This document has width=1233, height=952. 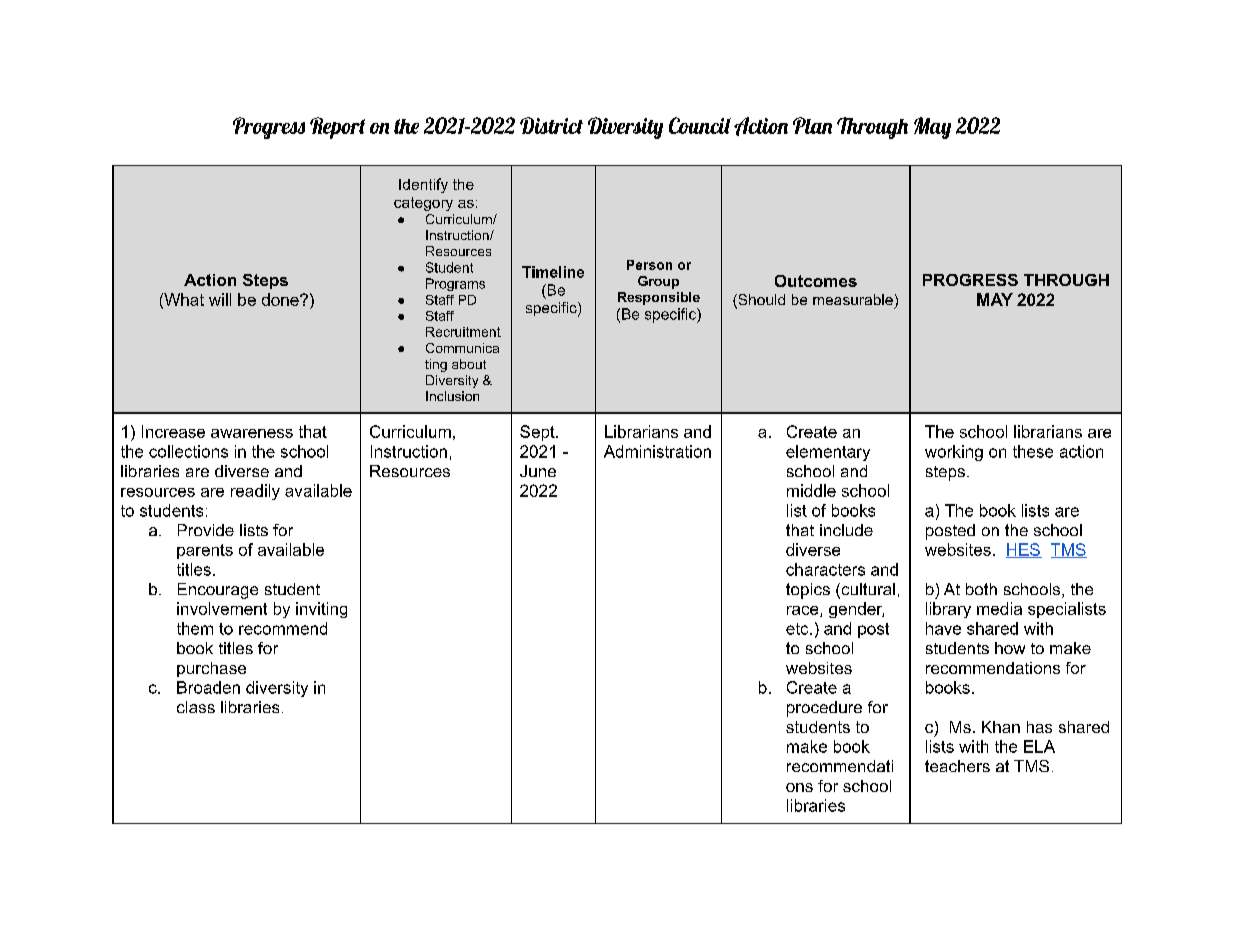 What do you see at coordinates (218, 591) in the document?
I see `Encourage` at bounding box center [218, 591].
